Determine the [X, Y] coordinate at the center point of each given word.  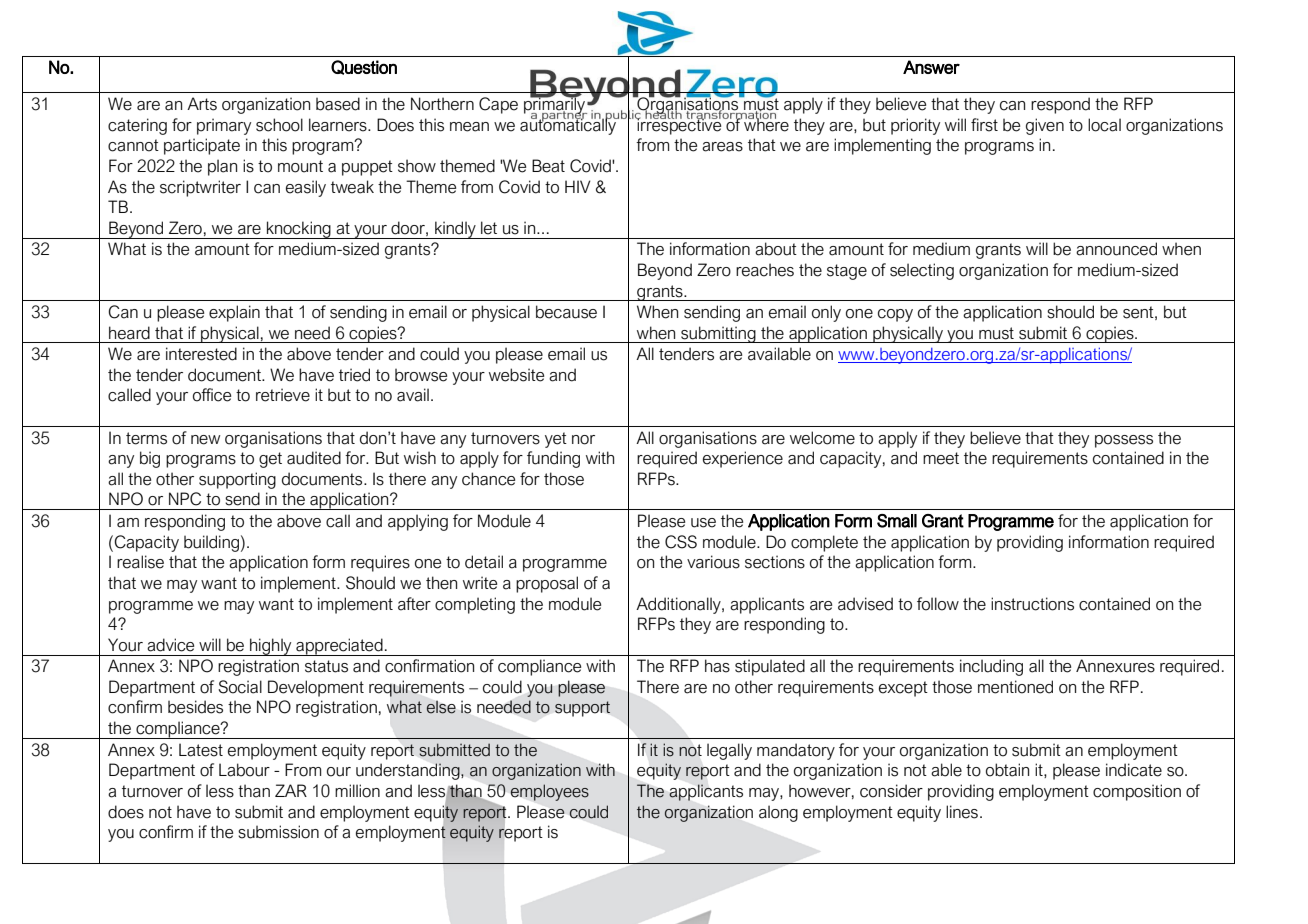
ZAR [291, 790]
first [984, 125]
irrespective [680, 125]
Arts [202, 104]
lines [962, 812]
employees [550, 792]
